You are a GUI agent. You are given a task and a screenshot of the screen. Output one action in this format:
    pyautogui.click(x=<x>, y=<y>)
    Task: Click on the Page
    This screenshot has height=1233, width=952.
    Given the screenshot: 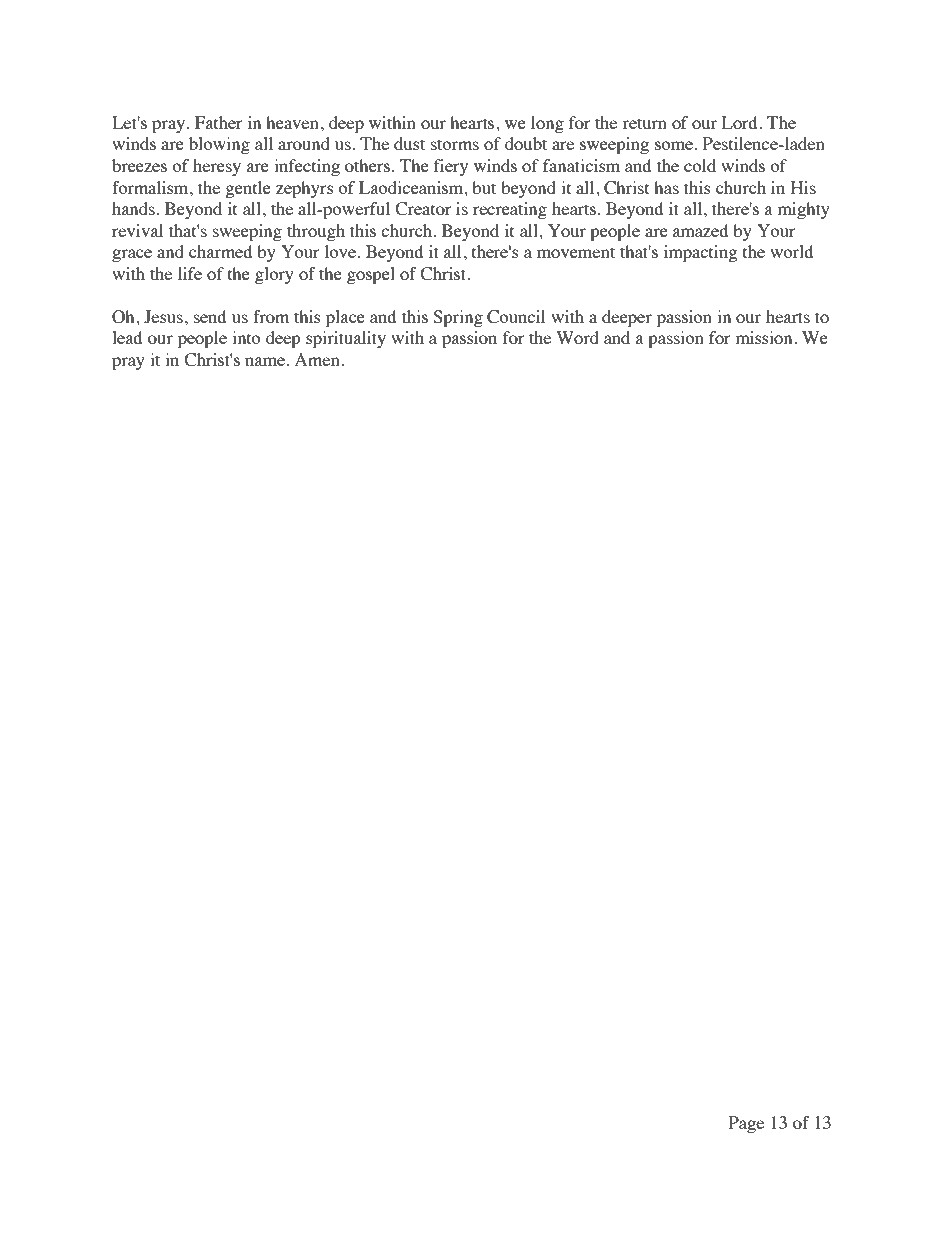 What is the action you would take?
    pyautogui.click(x=746, y=1124)
